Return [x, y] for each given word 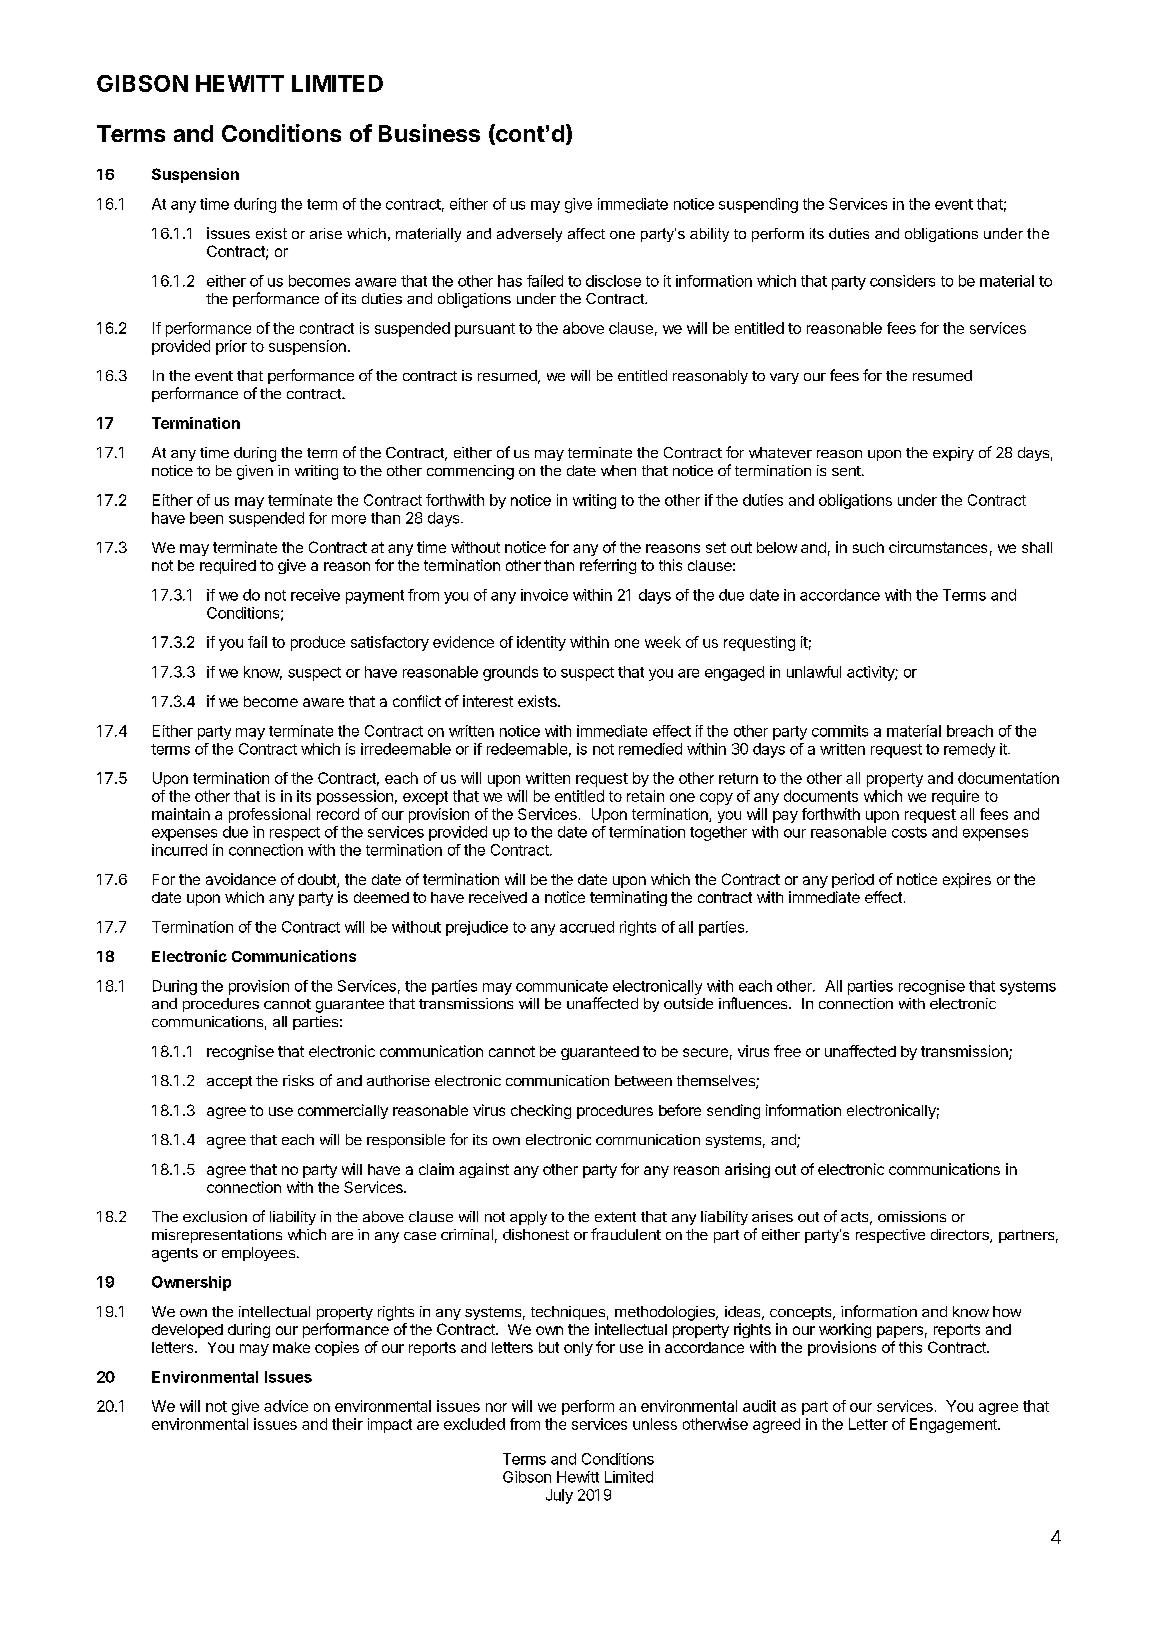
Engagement [954, 1425]
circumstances [938, 547]
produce [318, 643]
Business [429, 133]
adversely [529, 235]
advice [286, 1406]
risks [298, 1080]
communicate [562, 986]
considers [902, 281]
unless [655, 1424]
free [787, 1051]
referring [608, 566]
